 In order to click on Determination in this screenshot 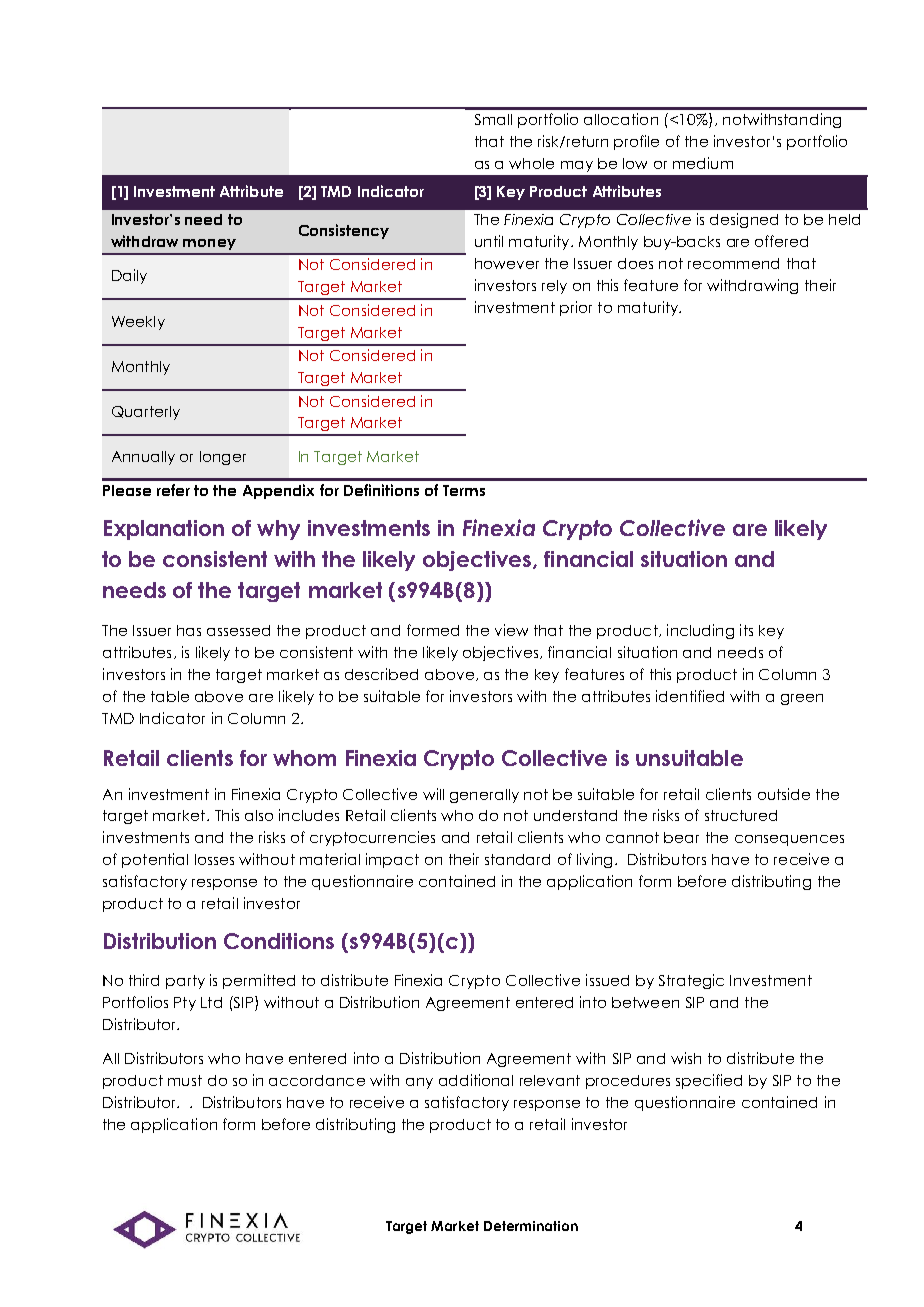, I will do `click(531, 1226)`.
